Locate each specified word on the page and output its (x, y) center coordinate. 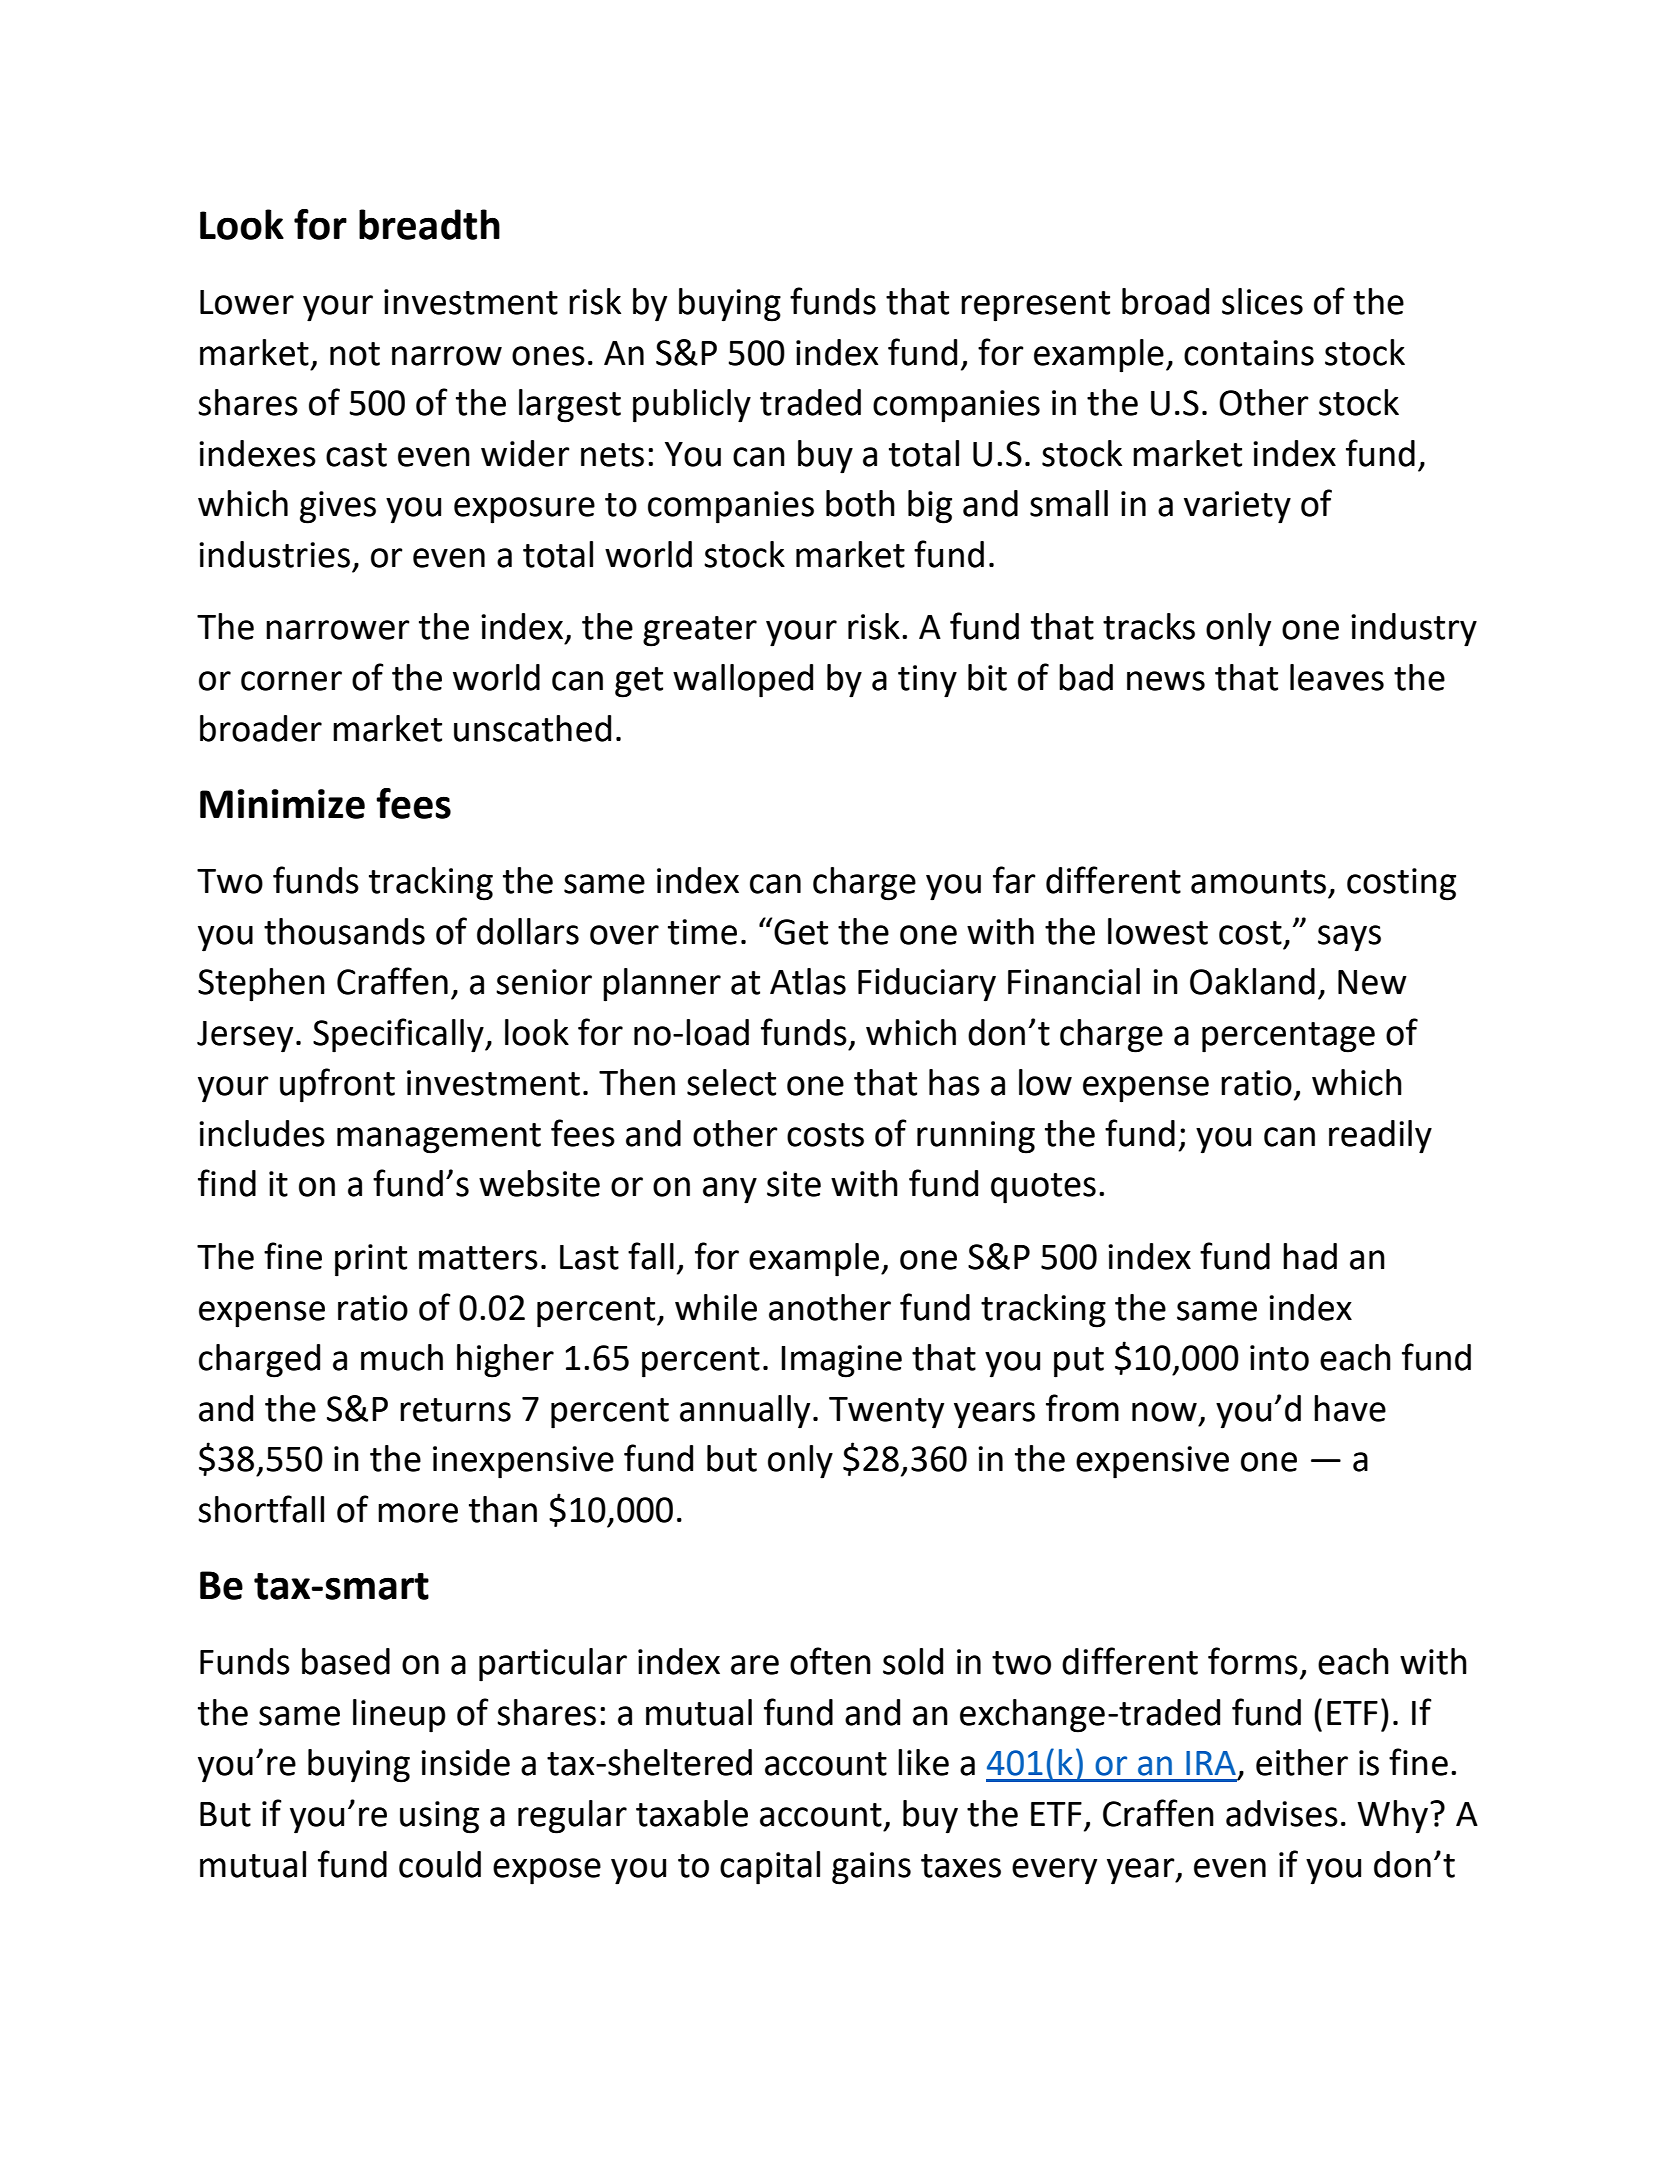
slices (1262, 301)
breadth (429, 224)
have (1350, 1408)
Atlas (808, 981)
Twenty (886, 1413)
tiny (927, 681)
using (439, 1817)
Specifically (399, 1035)
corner (291, 681)
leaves (1337, 677)
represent (1035, 306)
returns (455, 1410)
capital (770, 1868)
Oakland (1252, 981)
